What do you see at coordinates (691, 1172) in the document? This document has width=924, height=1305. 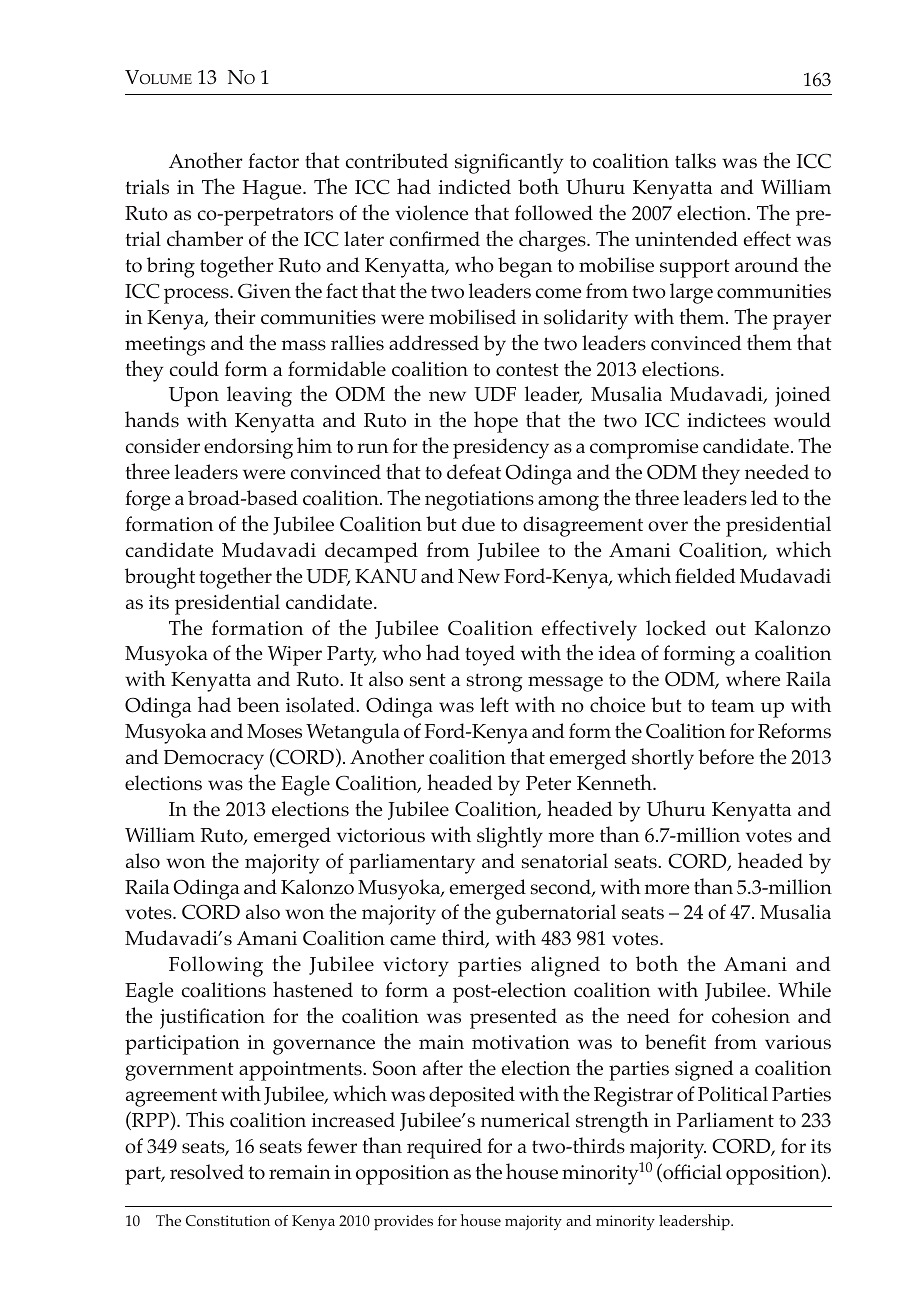 I see `official` at bounding box center [691, 1172].
